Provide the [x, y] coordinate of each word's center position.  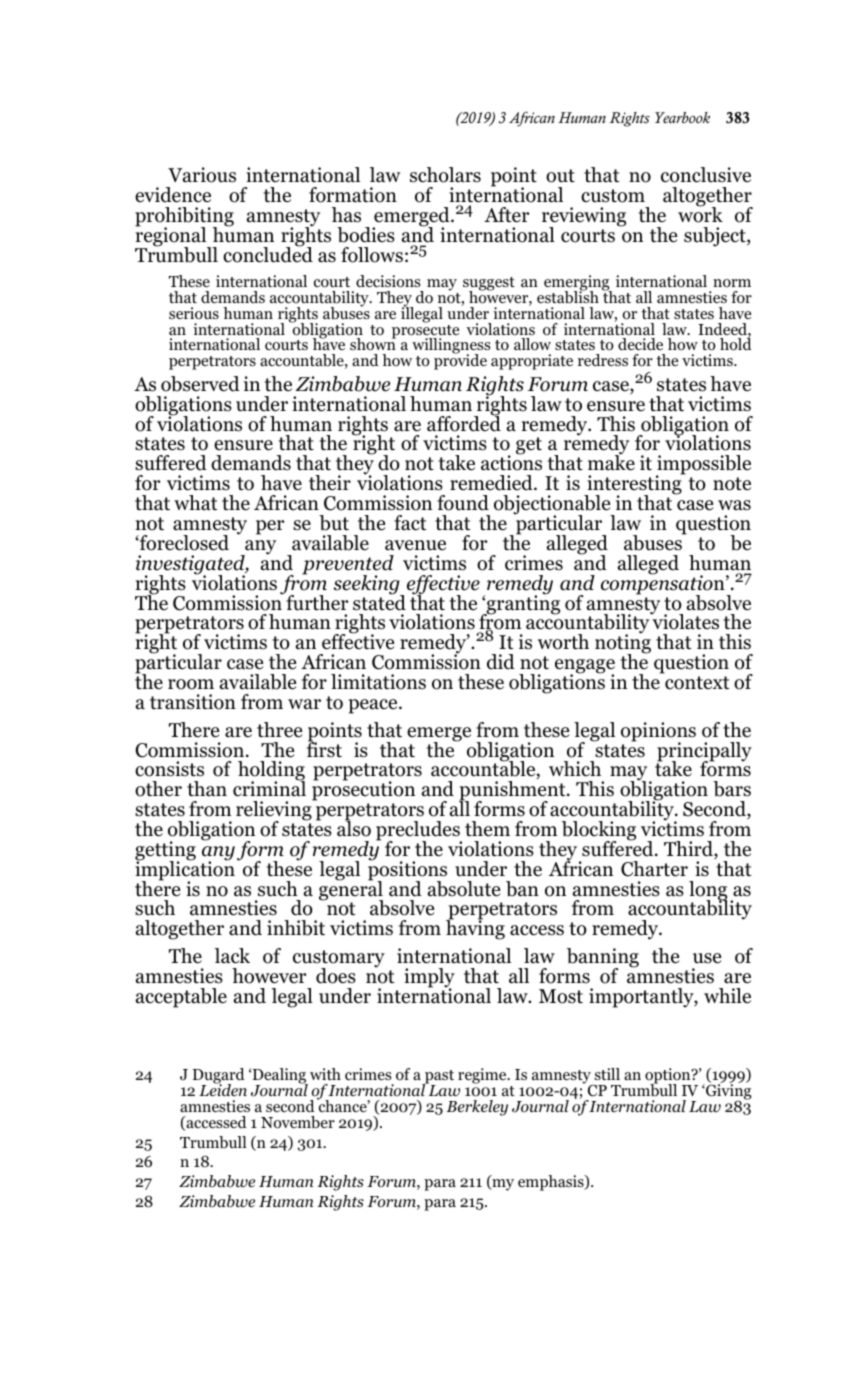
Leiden [223, 1089]
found [463, 503]
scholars [445, 175]
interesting [634, 486]
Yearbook [682, 117]
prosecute [425, 333]
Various [202, 175]
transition [193, 702]
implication [185, 871]
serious [194, 313]
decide [640, 344]
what [196, 503]
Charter [654, 869]
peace [374, 706]
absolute [464, 889]
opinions [658, 733]
